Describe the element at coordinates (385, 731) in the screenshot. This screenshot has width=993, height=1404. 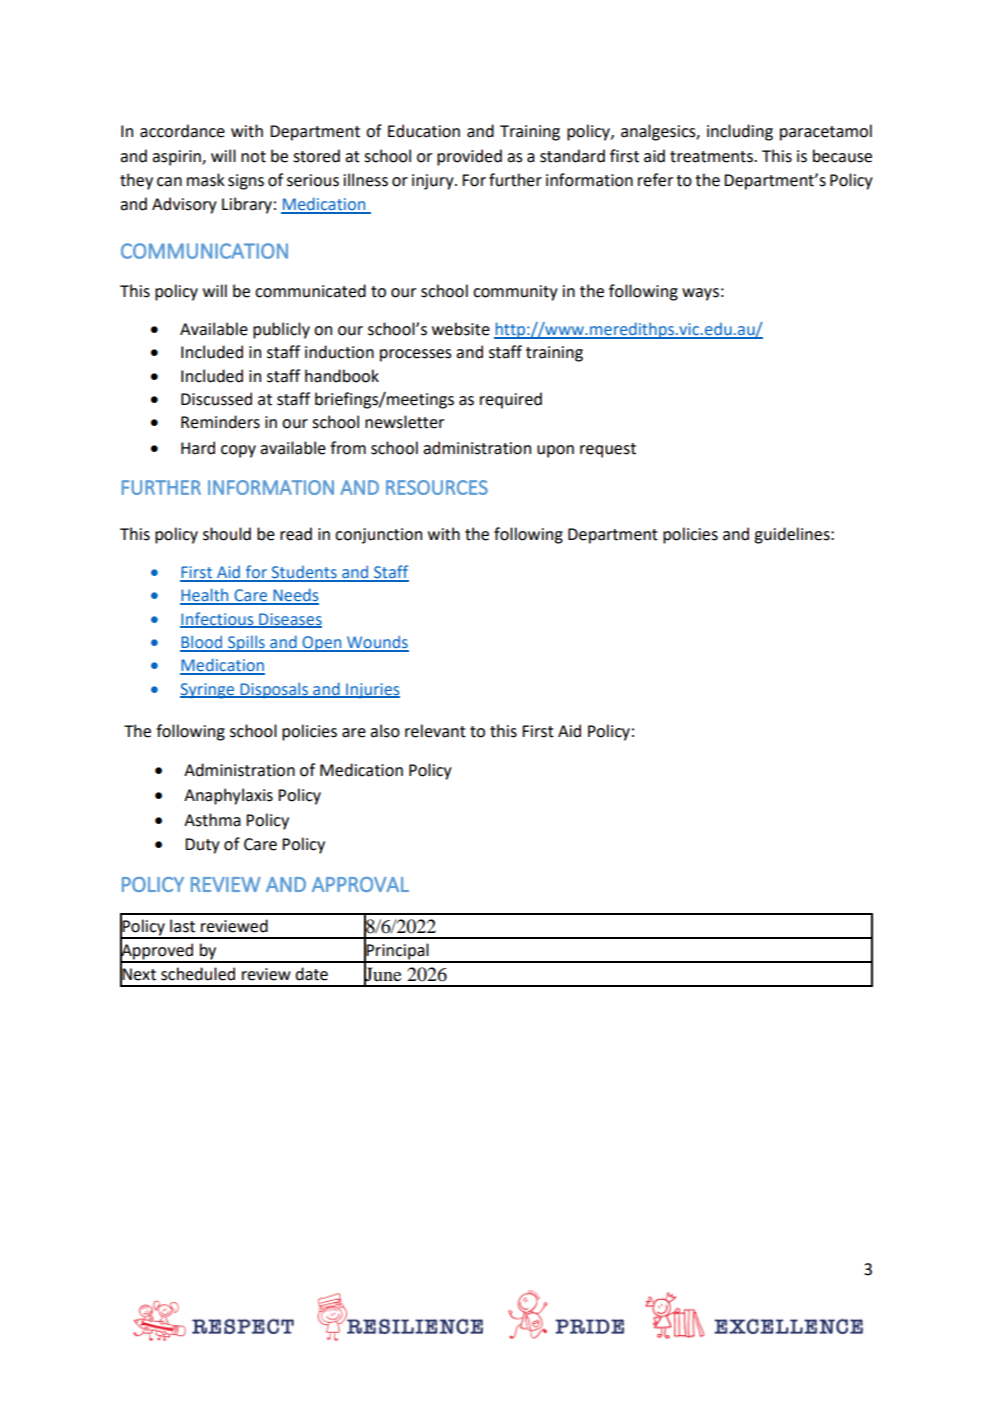
I see `also` at that location.
